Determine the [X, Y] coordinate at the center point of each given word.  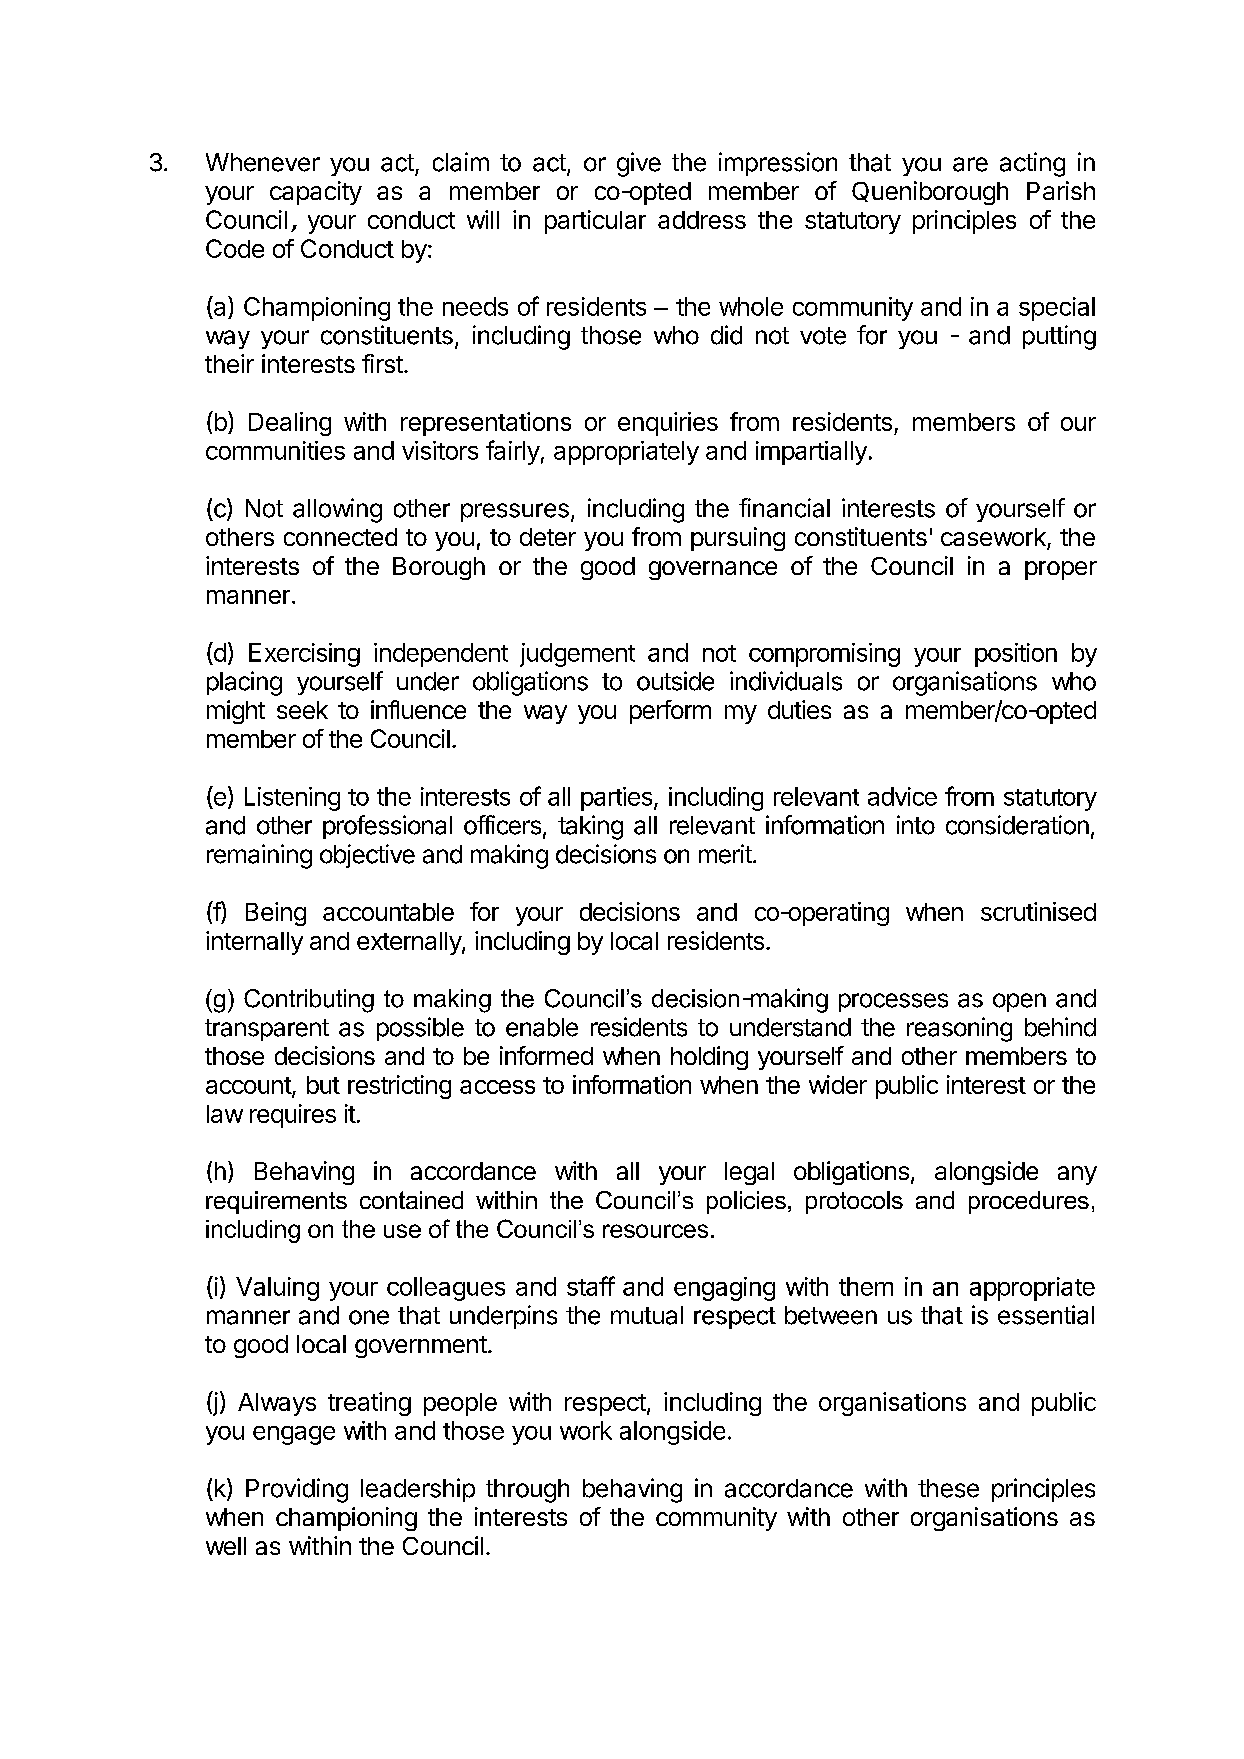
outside [675, 681]
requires [293, 1116]
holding [709, 1058]
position [1016, 655]
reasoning [959, 1029]
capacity [316, 193]
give [639, 164]
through [527, 1491]
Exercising [304, 655]
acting [1032, 164]
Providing [297, 1490]
